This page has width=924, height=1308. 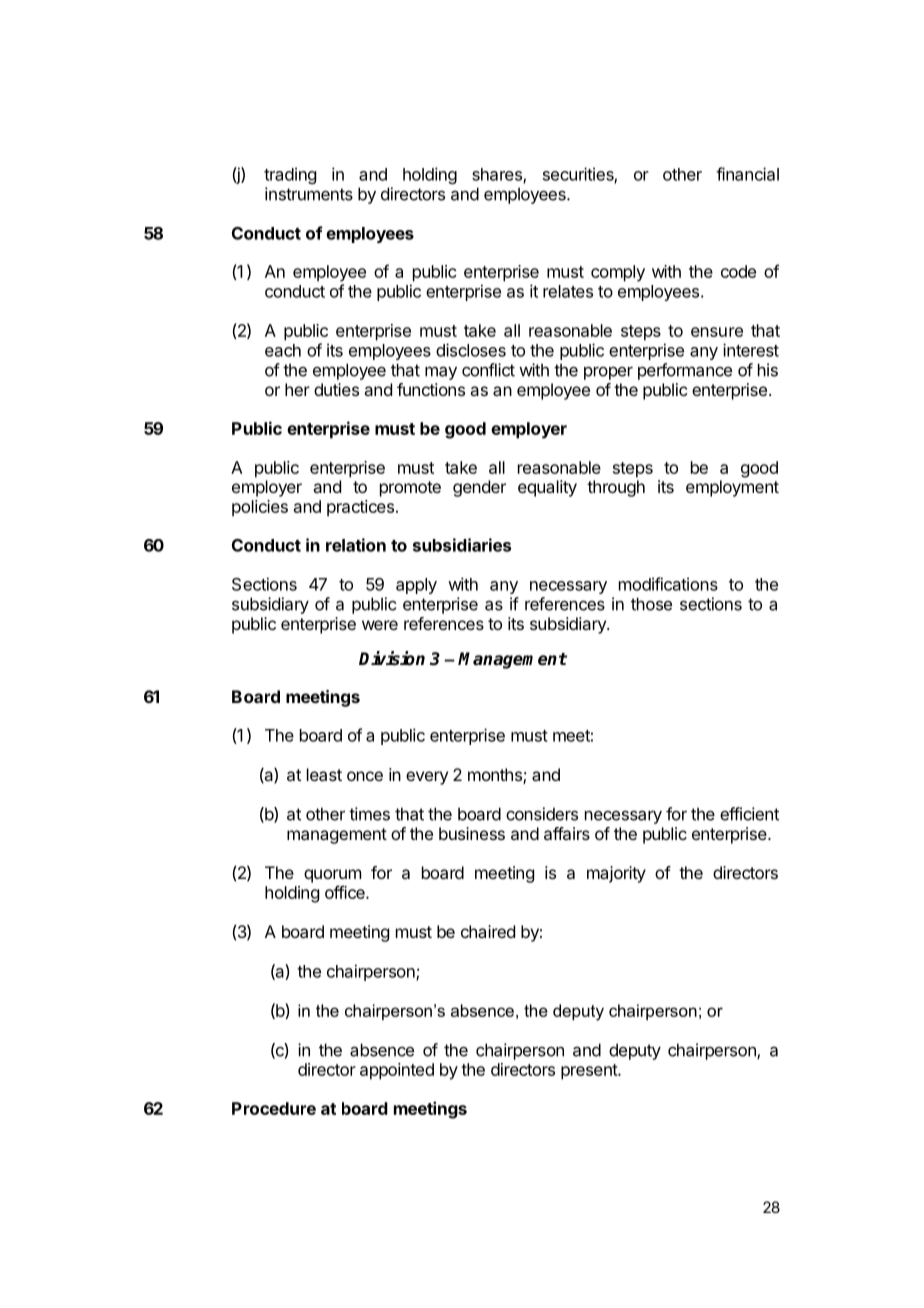 I want to click on equality, so click(x=547, y=488).
